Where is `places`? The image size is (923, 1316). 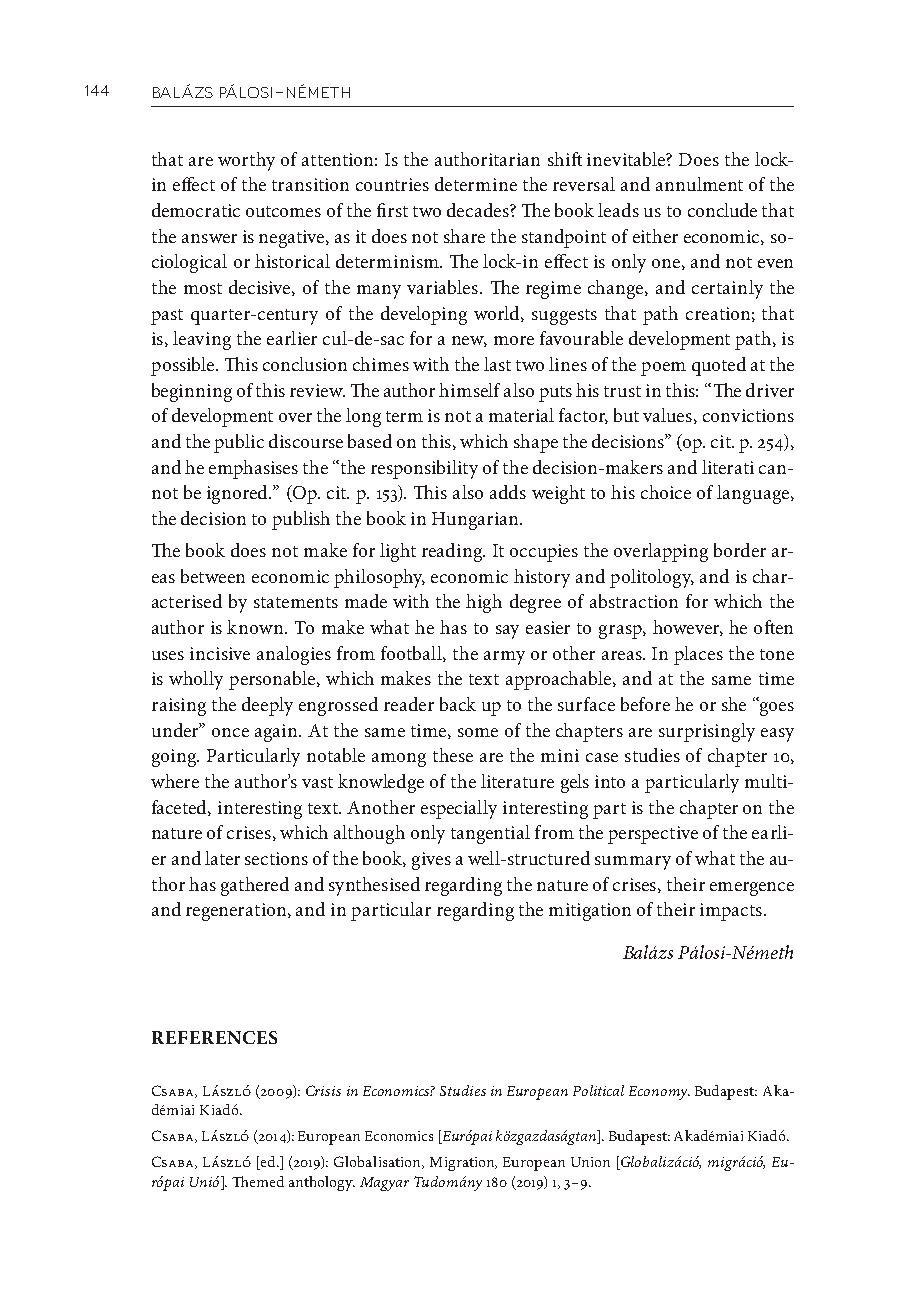
places is located at coordinates (698, 655).
